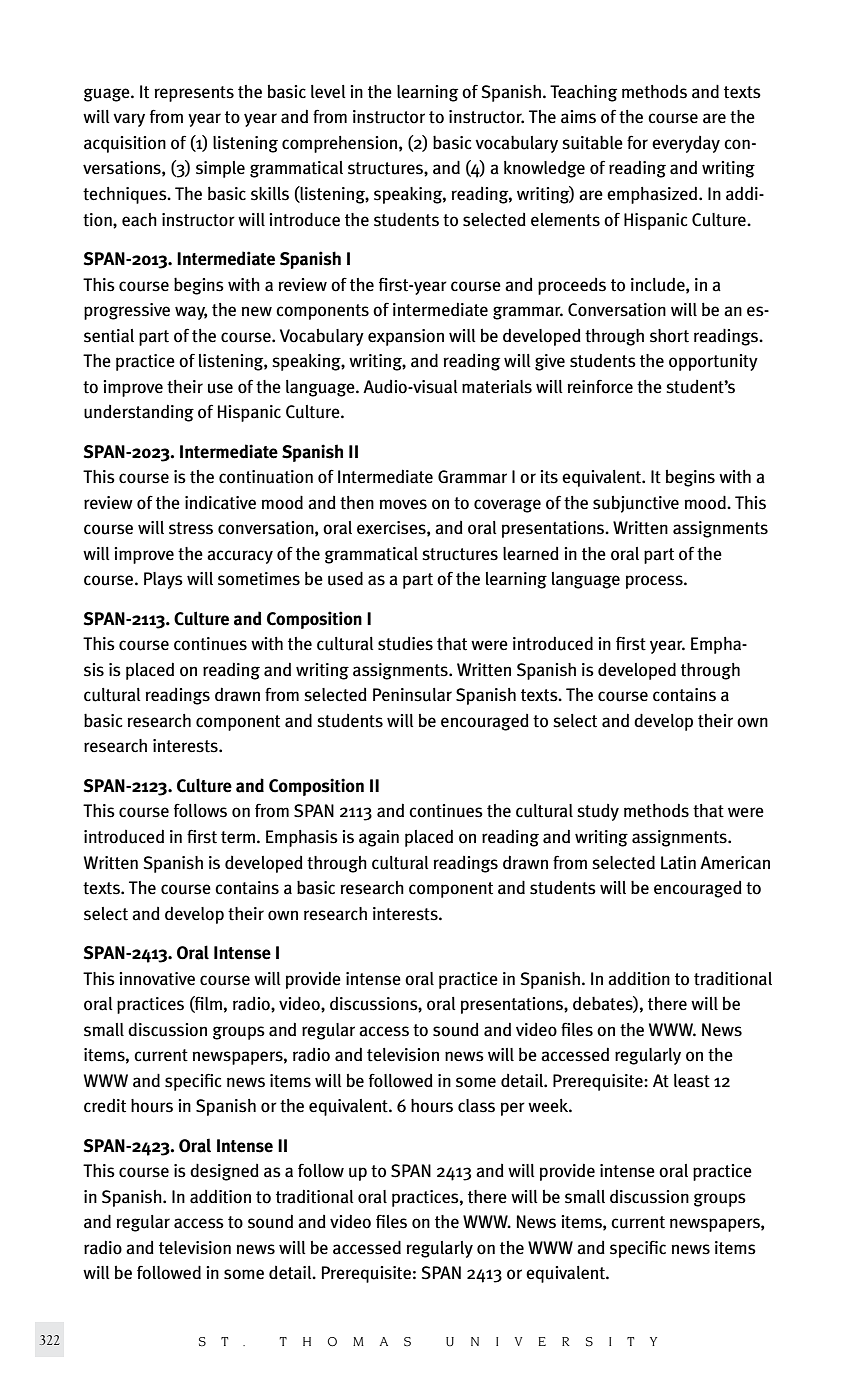 The height and width of the page is (1400, 856). I want to click on studies, so click(405, 644).
